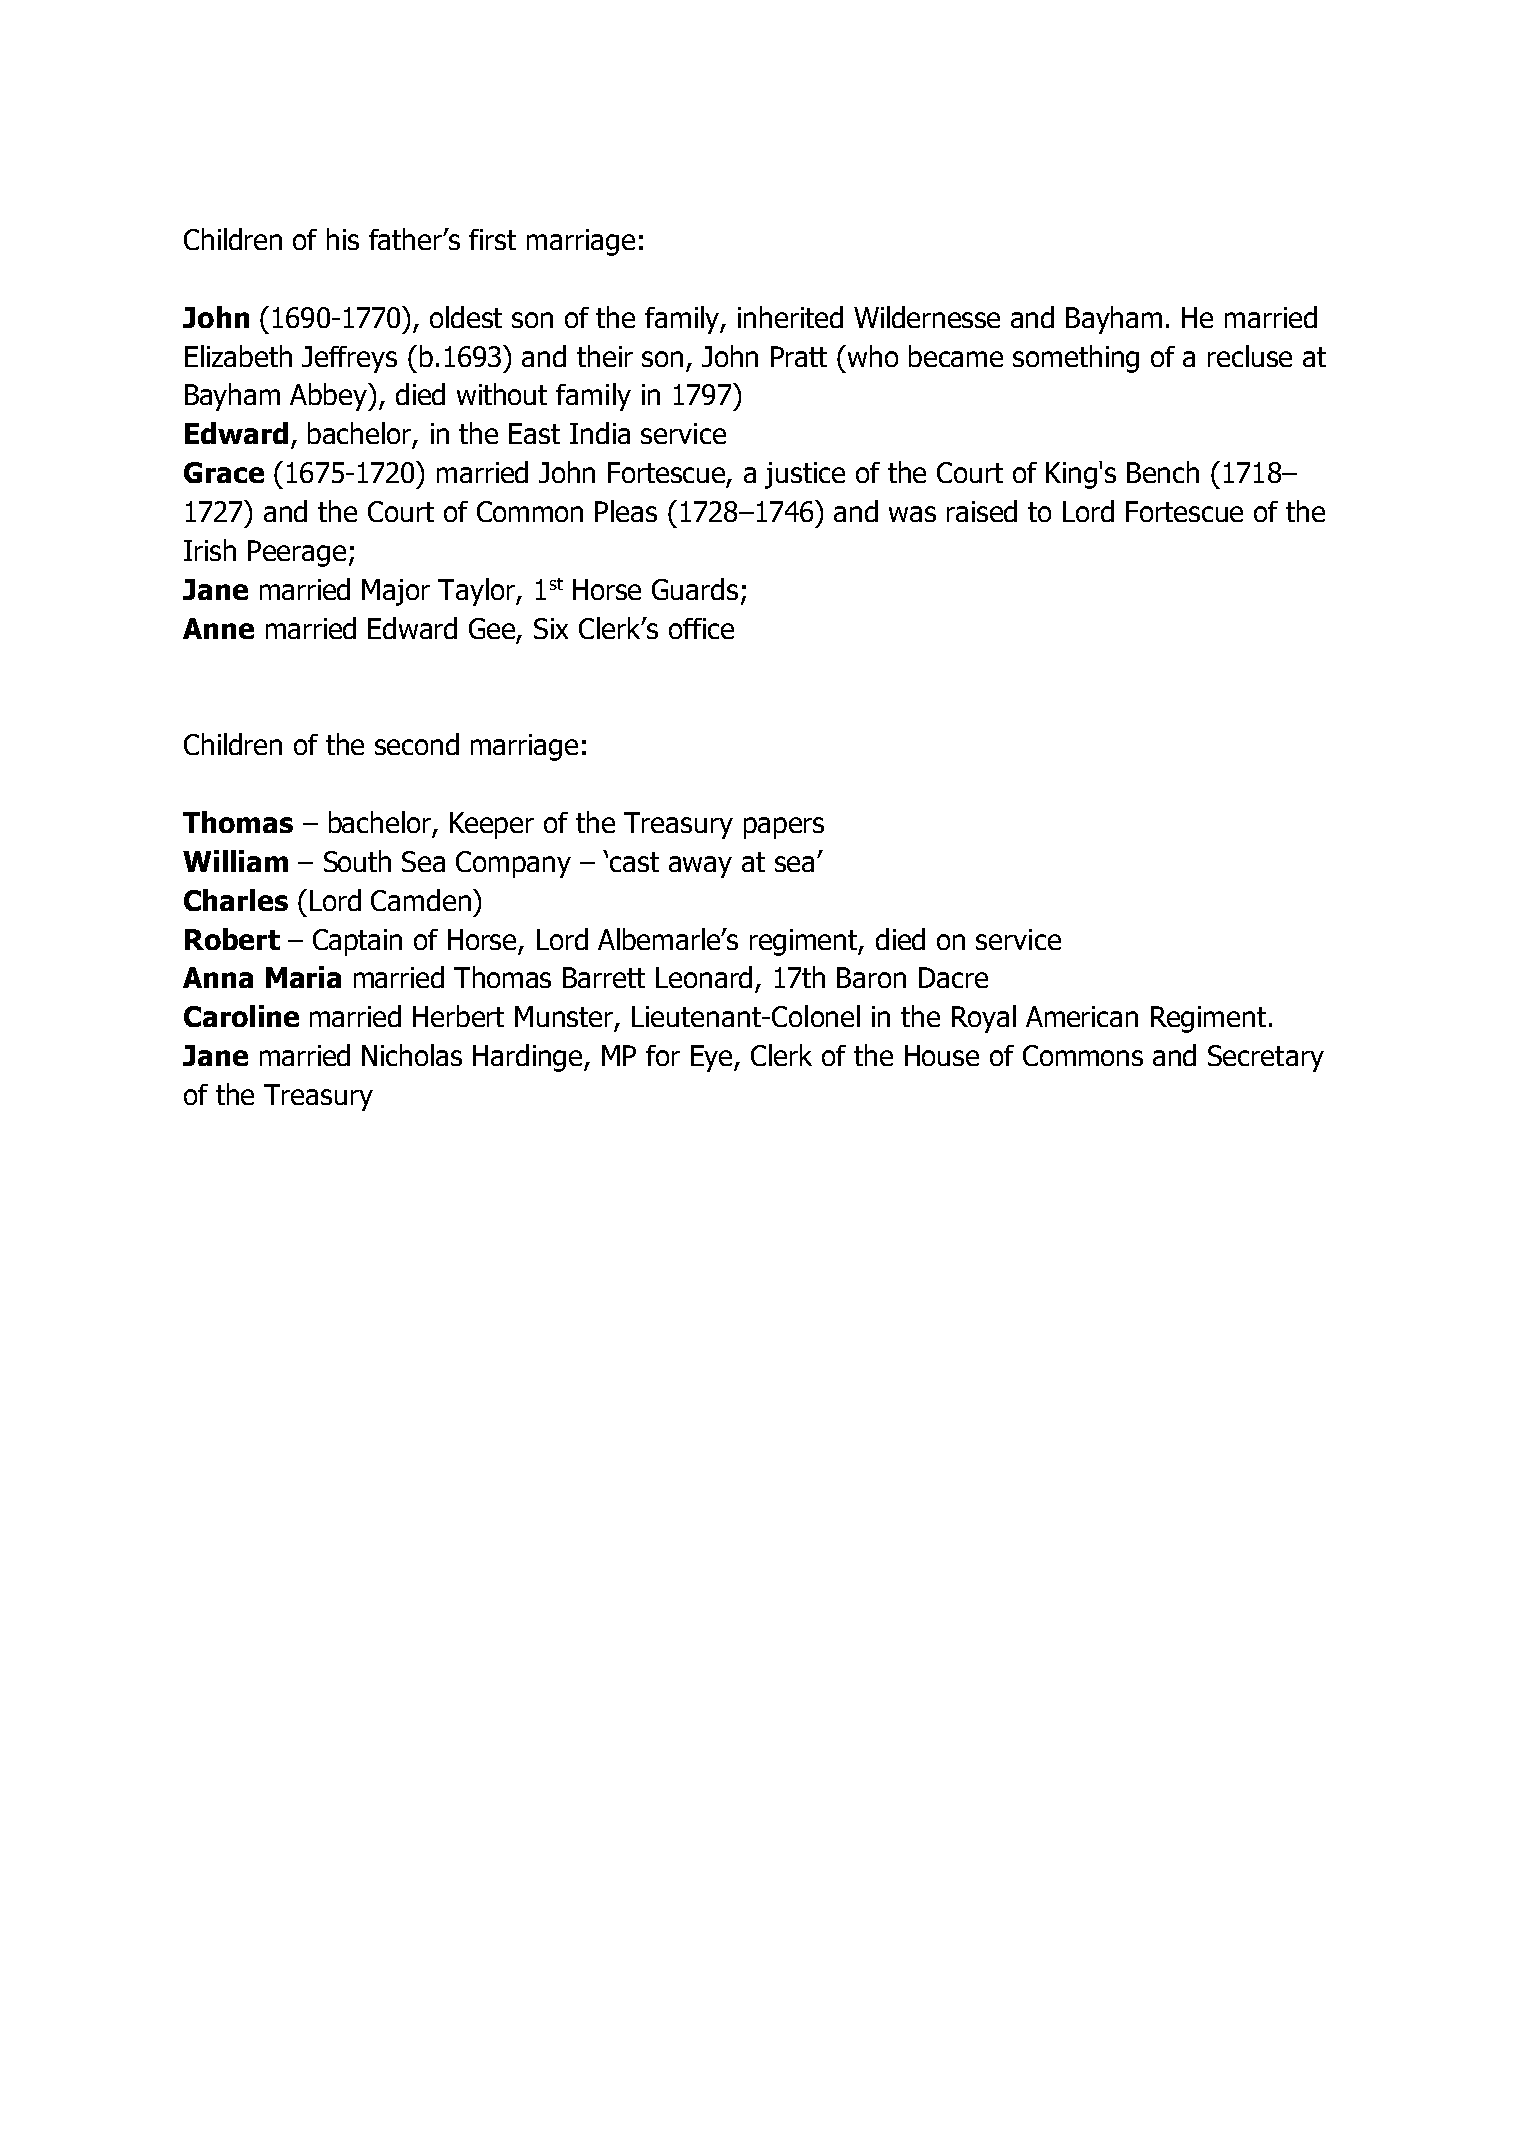  I want to click on Leonard, so click(704, 977).
